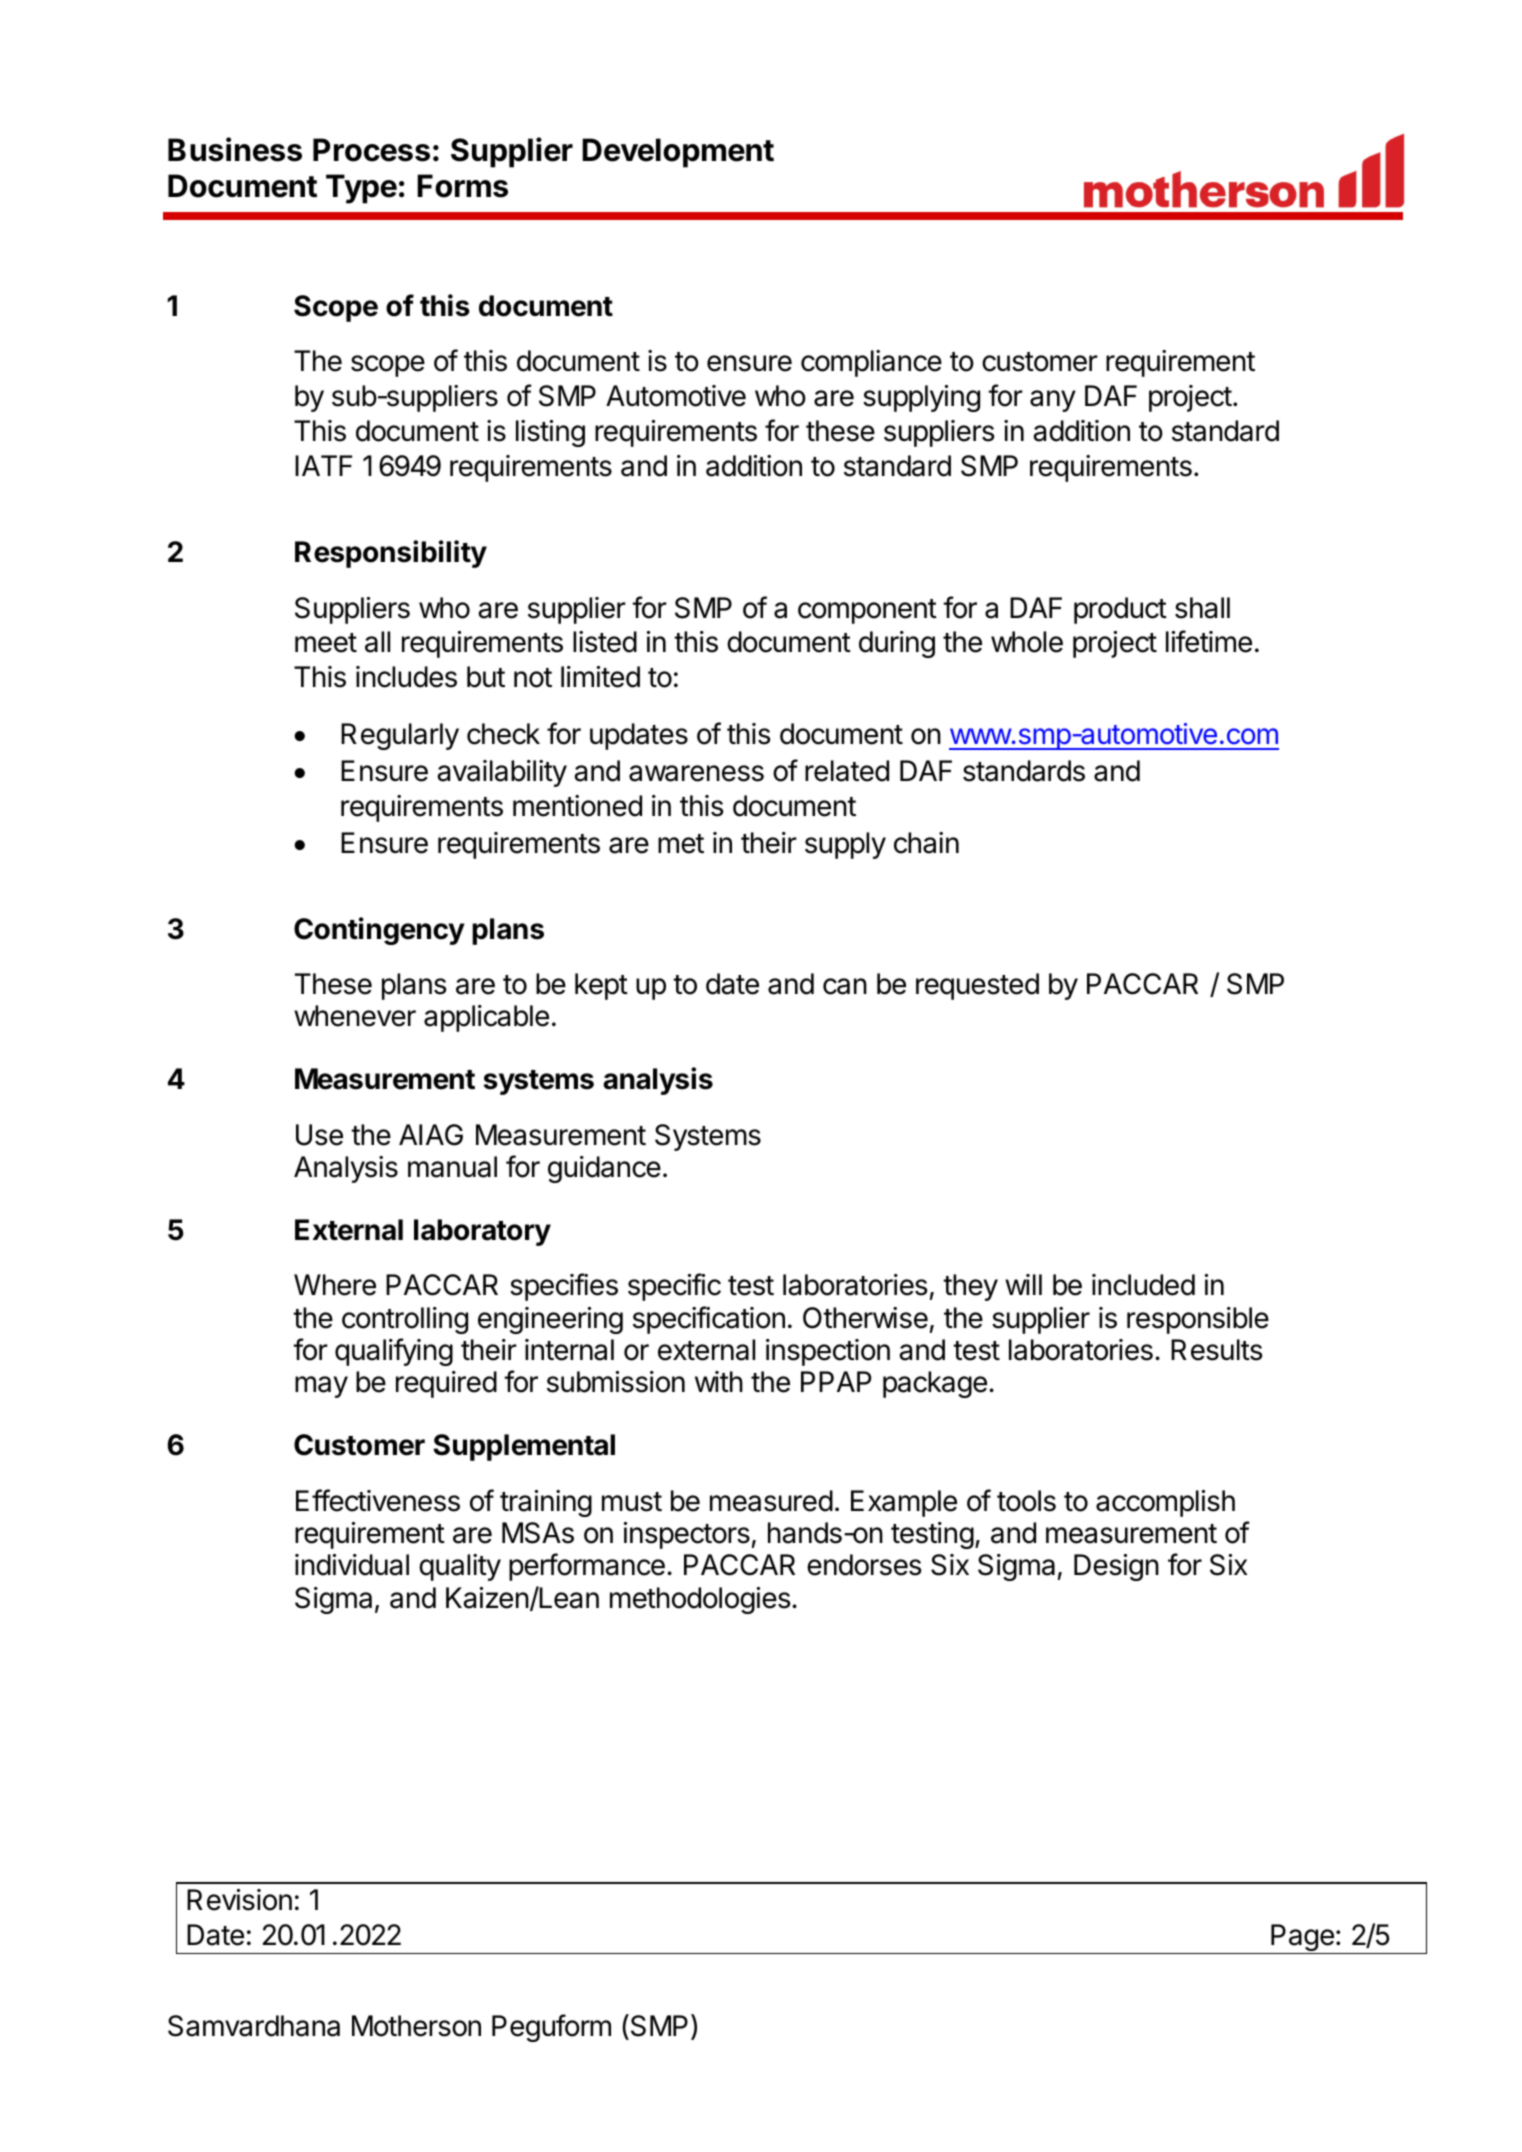  I want to click on Development, so click(678, 153).
